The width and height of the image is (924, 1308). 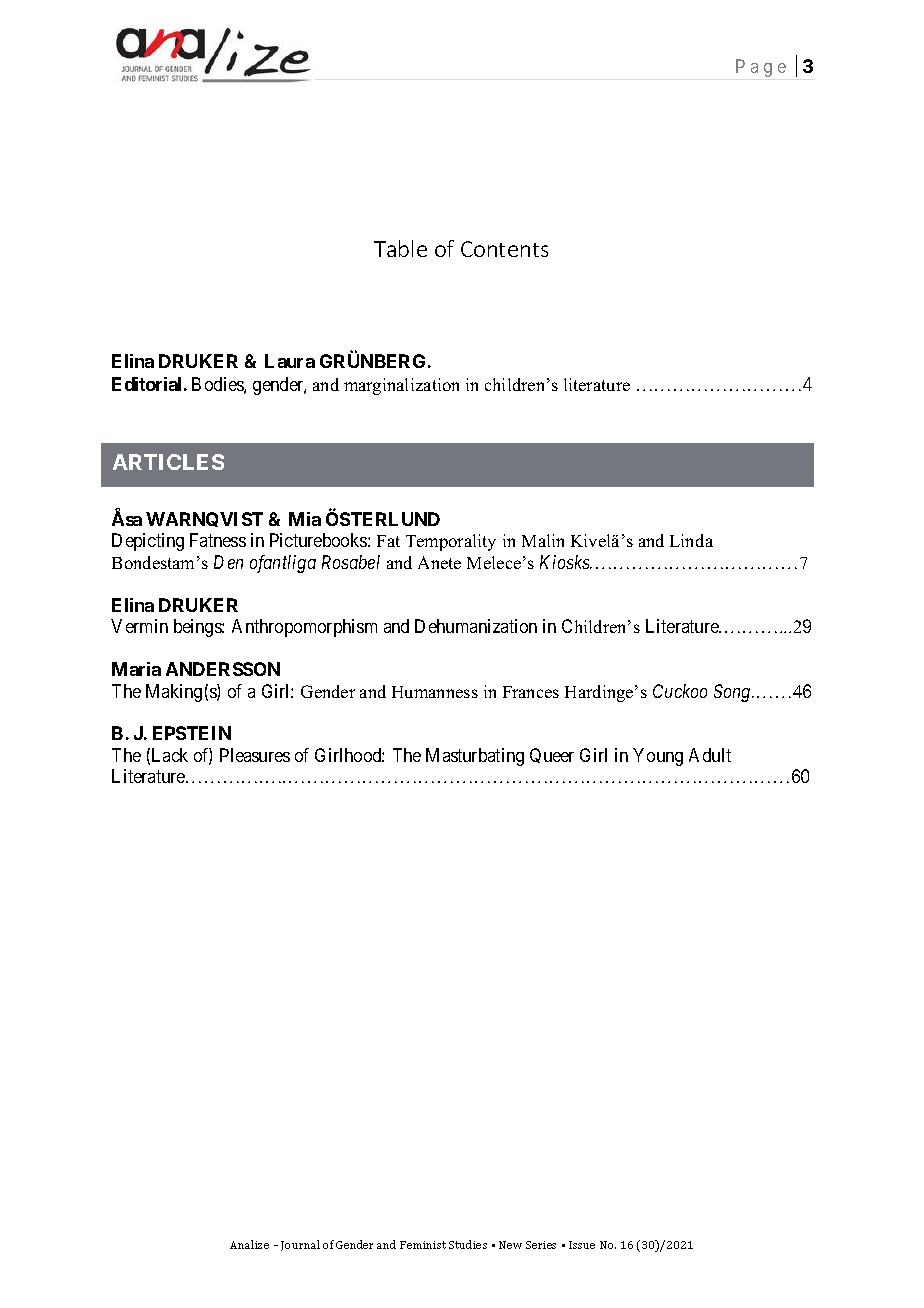 What do you see at coordinates (582, 1245) in the image?
I see `Issue` at bounding box center [582, 1245].
